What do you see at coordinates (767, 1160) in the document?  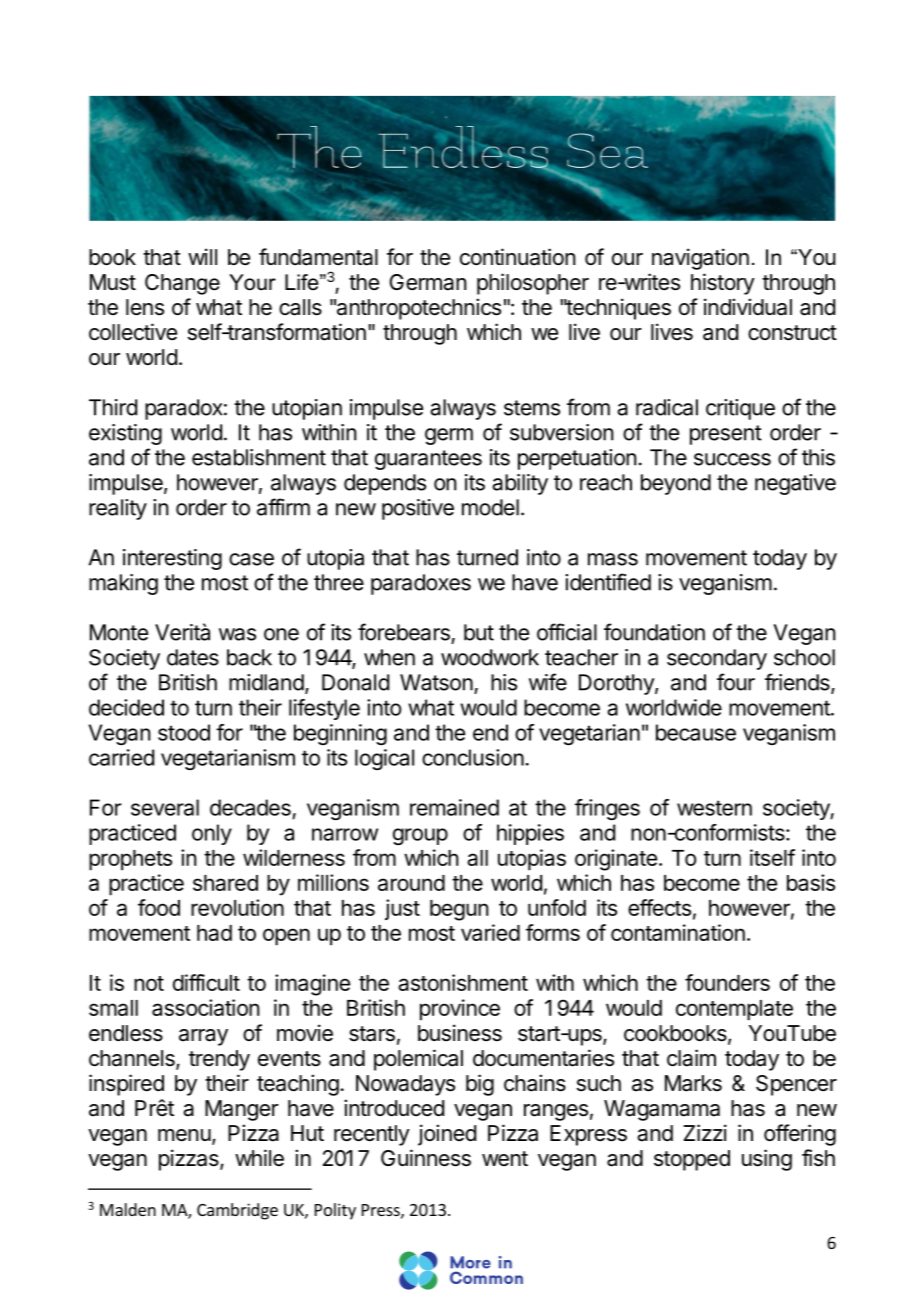 I see `using` at bounding box center [767, 1160].
